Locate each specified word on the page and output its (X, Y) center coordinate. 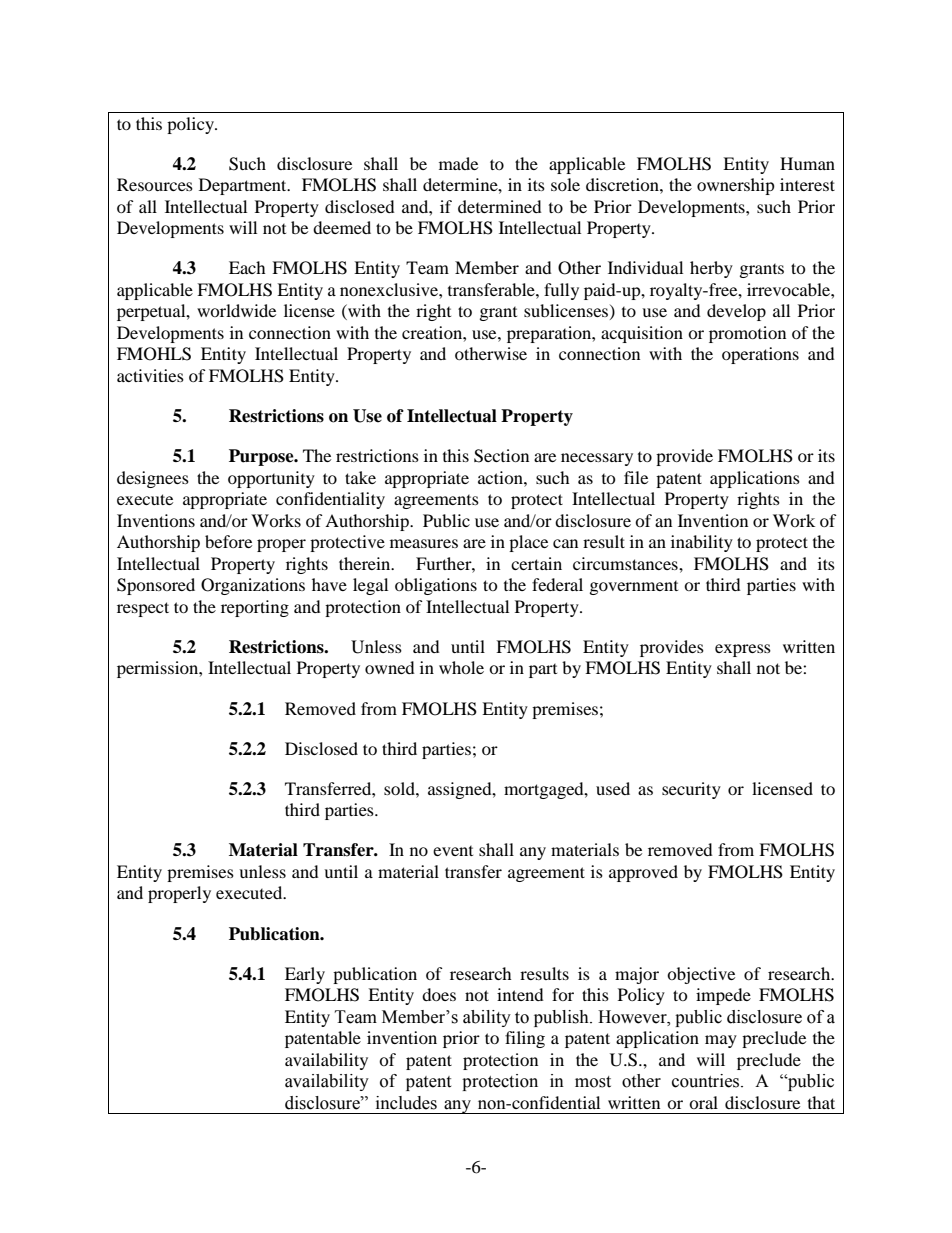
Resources (155, 184)
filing (525, 1039)
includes (406, 1103)
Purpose (262, 457)
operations (760, 355)
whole (461, 667)
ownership (736, 186)
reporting (255, 608)
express (743, 650)
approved (643, 873)
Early (305, 975)
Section (501, 456)
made (458, 163)
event (453, 851)
